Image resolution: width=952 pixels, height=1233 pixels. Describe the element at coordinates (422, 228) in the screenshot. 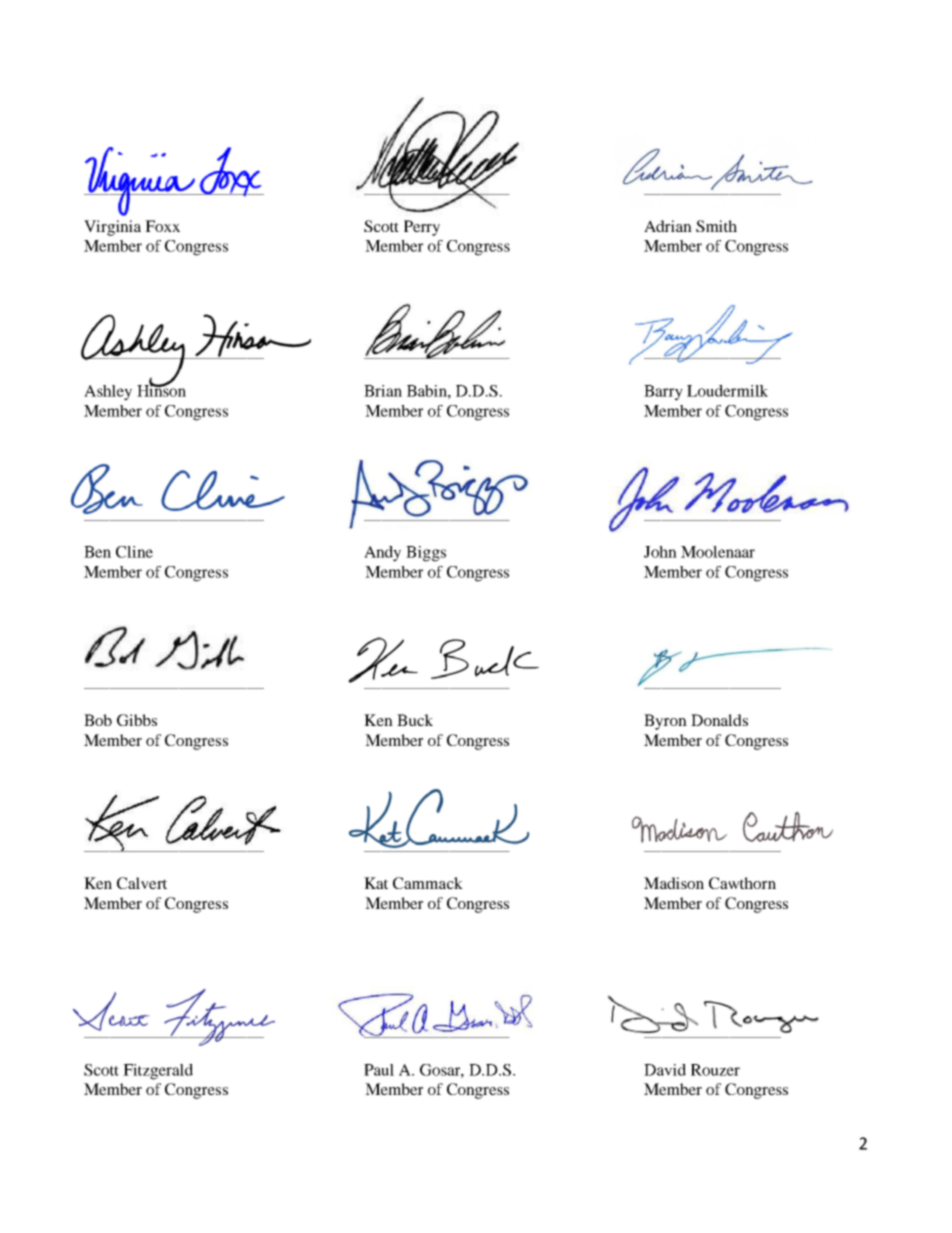

I see `Perry` at that location.
